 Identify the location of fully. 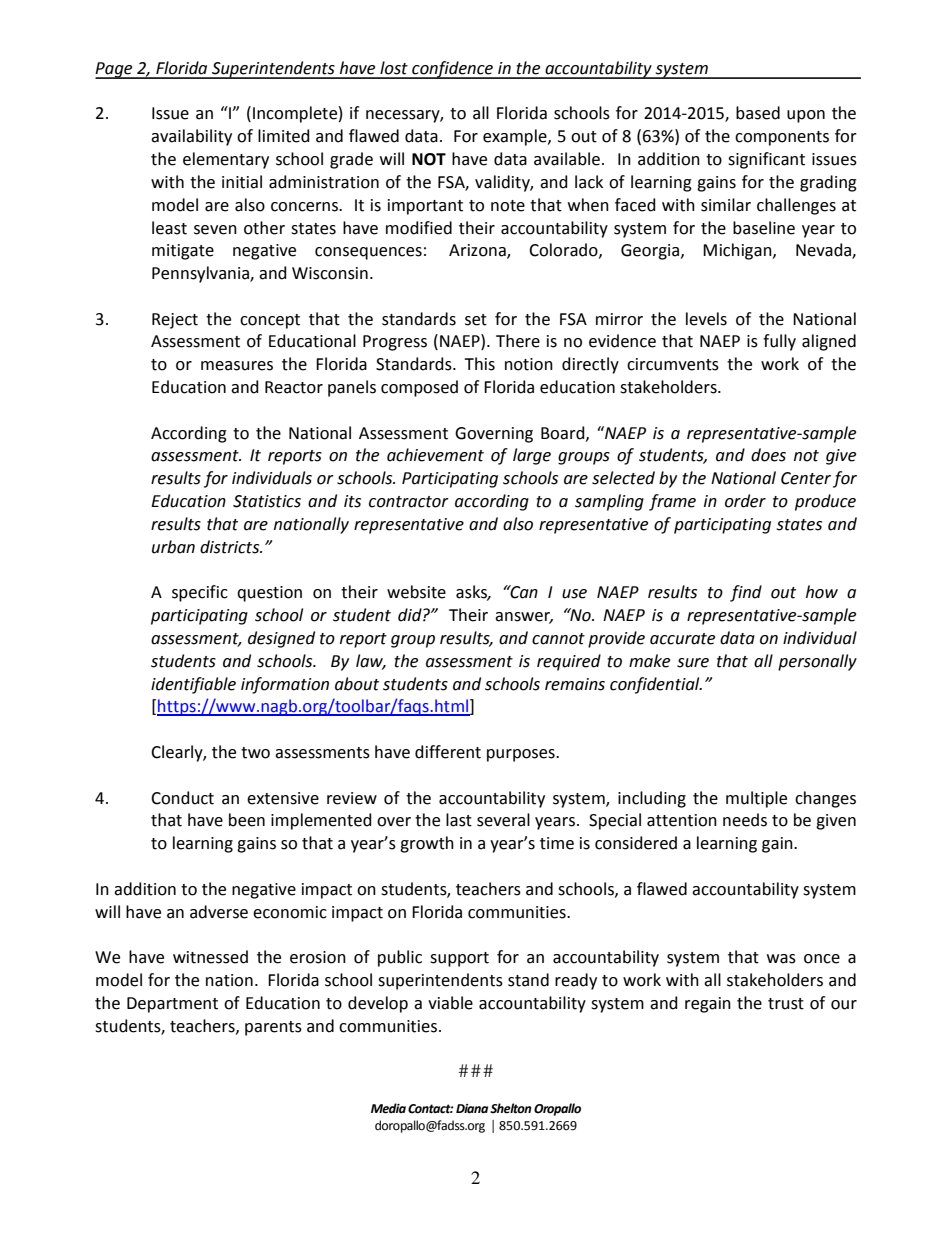
(779, 342).
